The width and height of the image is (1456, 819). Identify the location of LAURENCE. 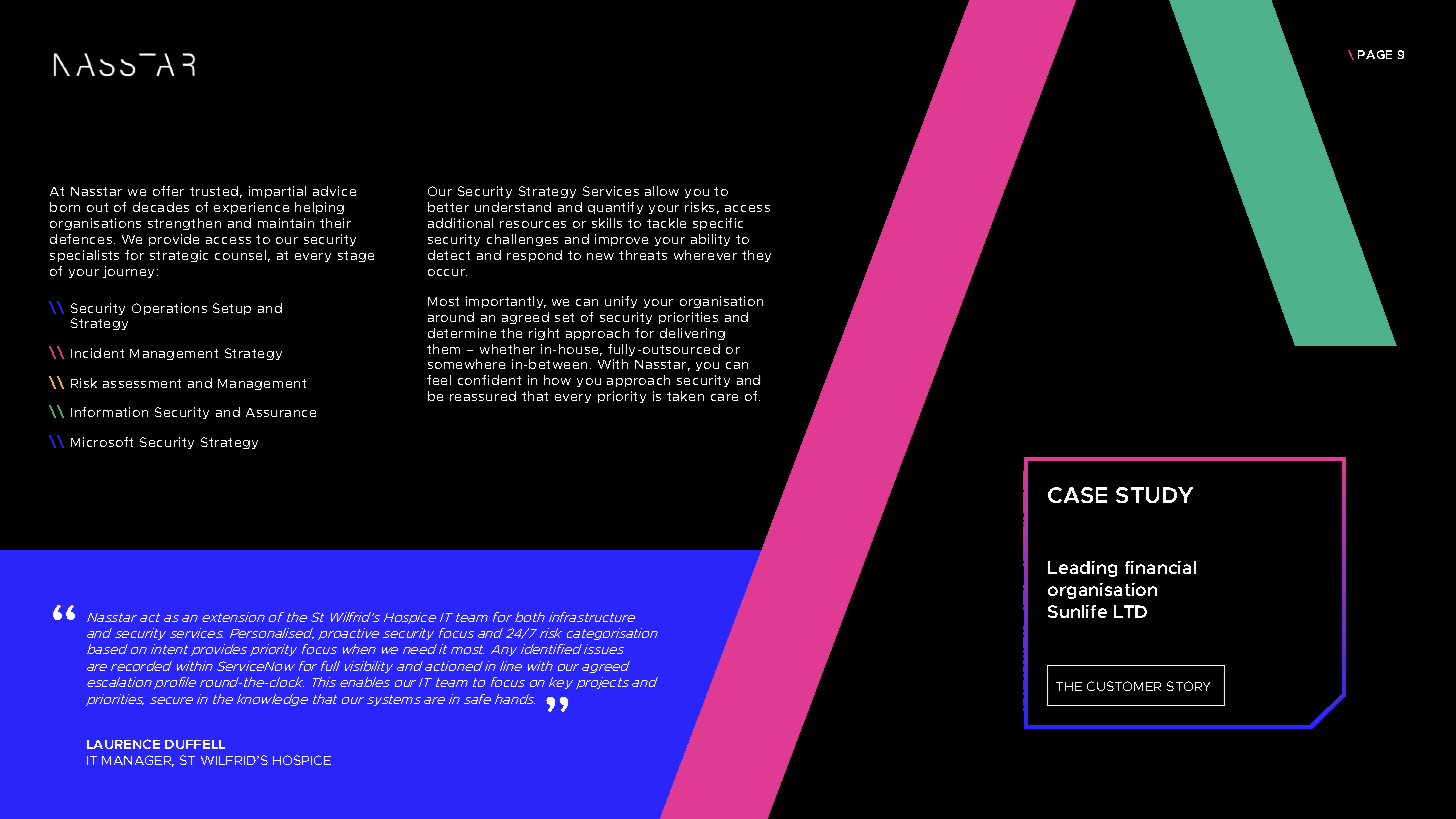
(123, 744).
